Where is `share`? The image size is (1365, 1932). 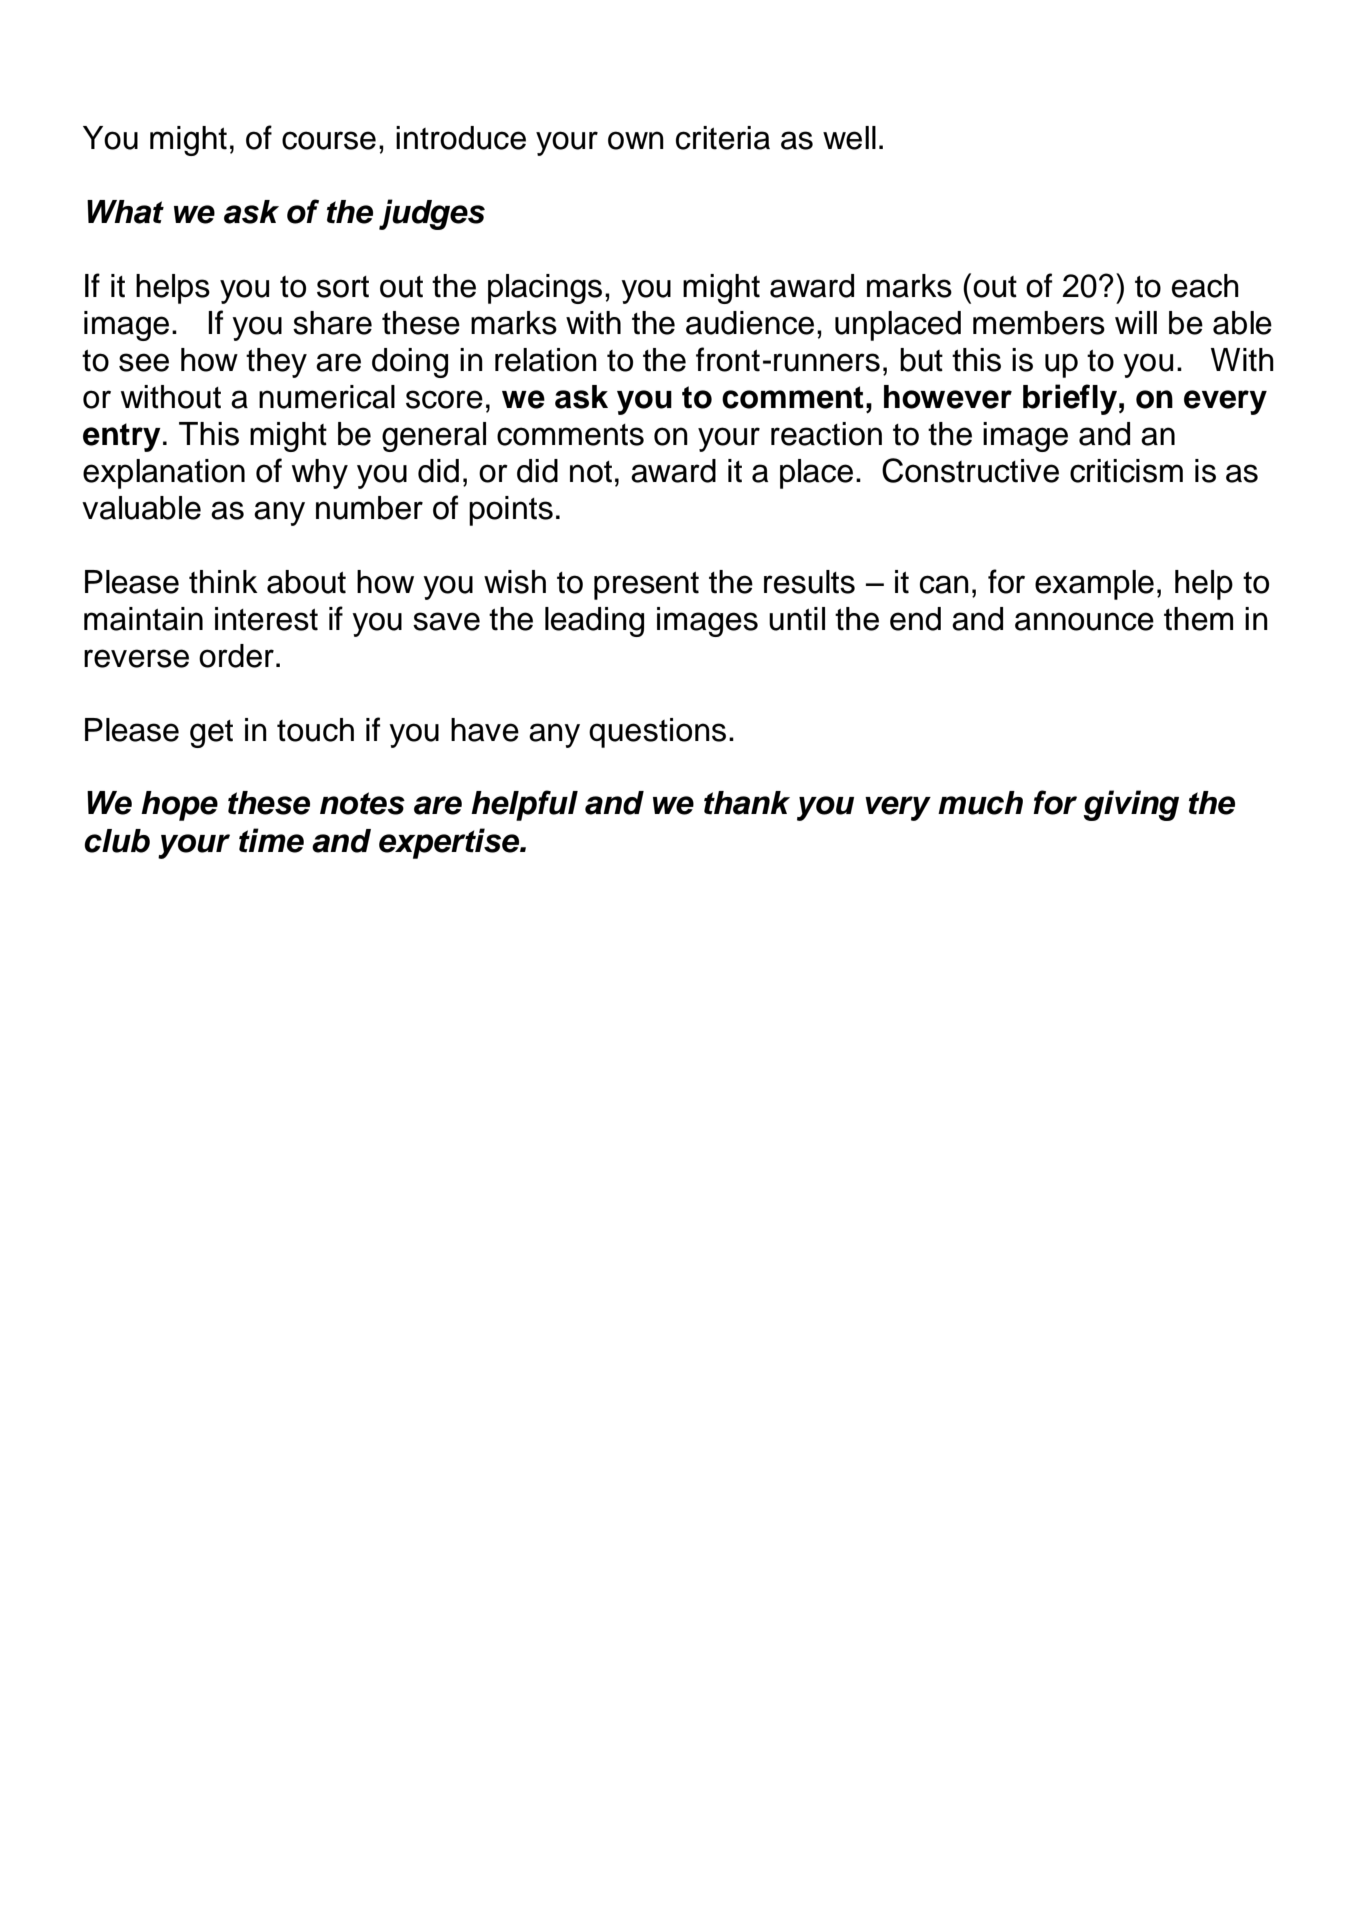 share is located at coordinates (332, 323).
